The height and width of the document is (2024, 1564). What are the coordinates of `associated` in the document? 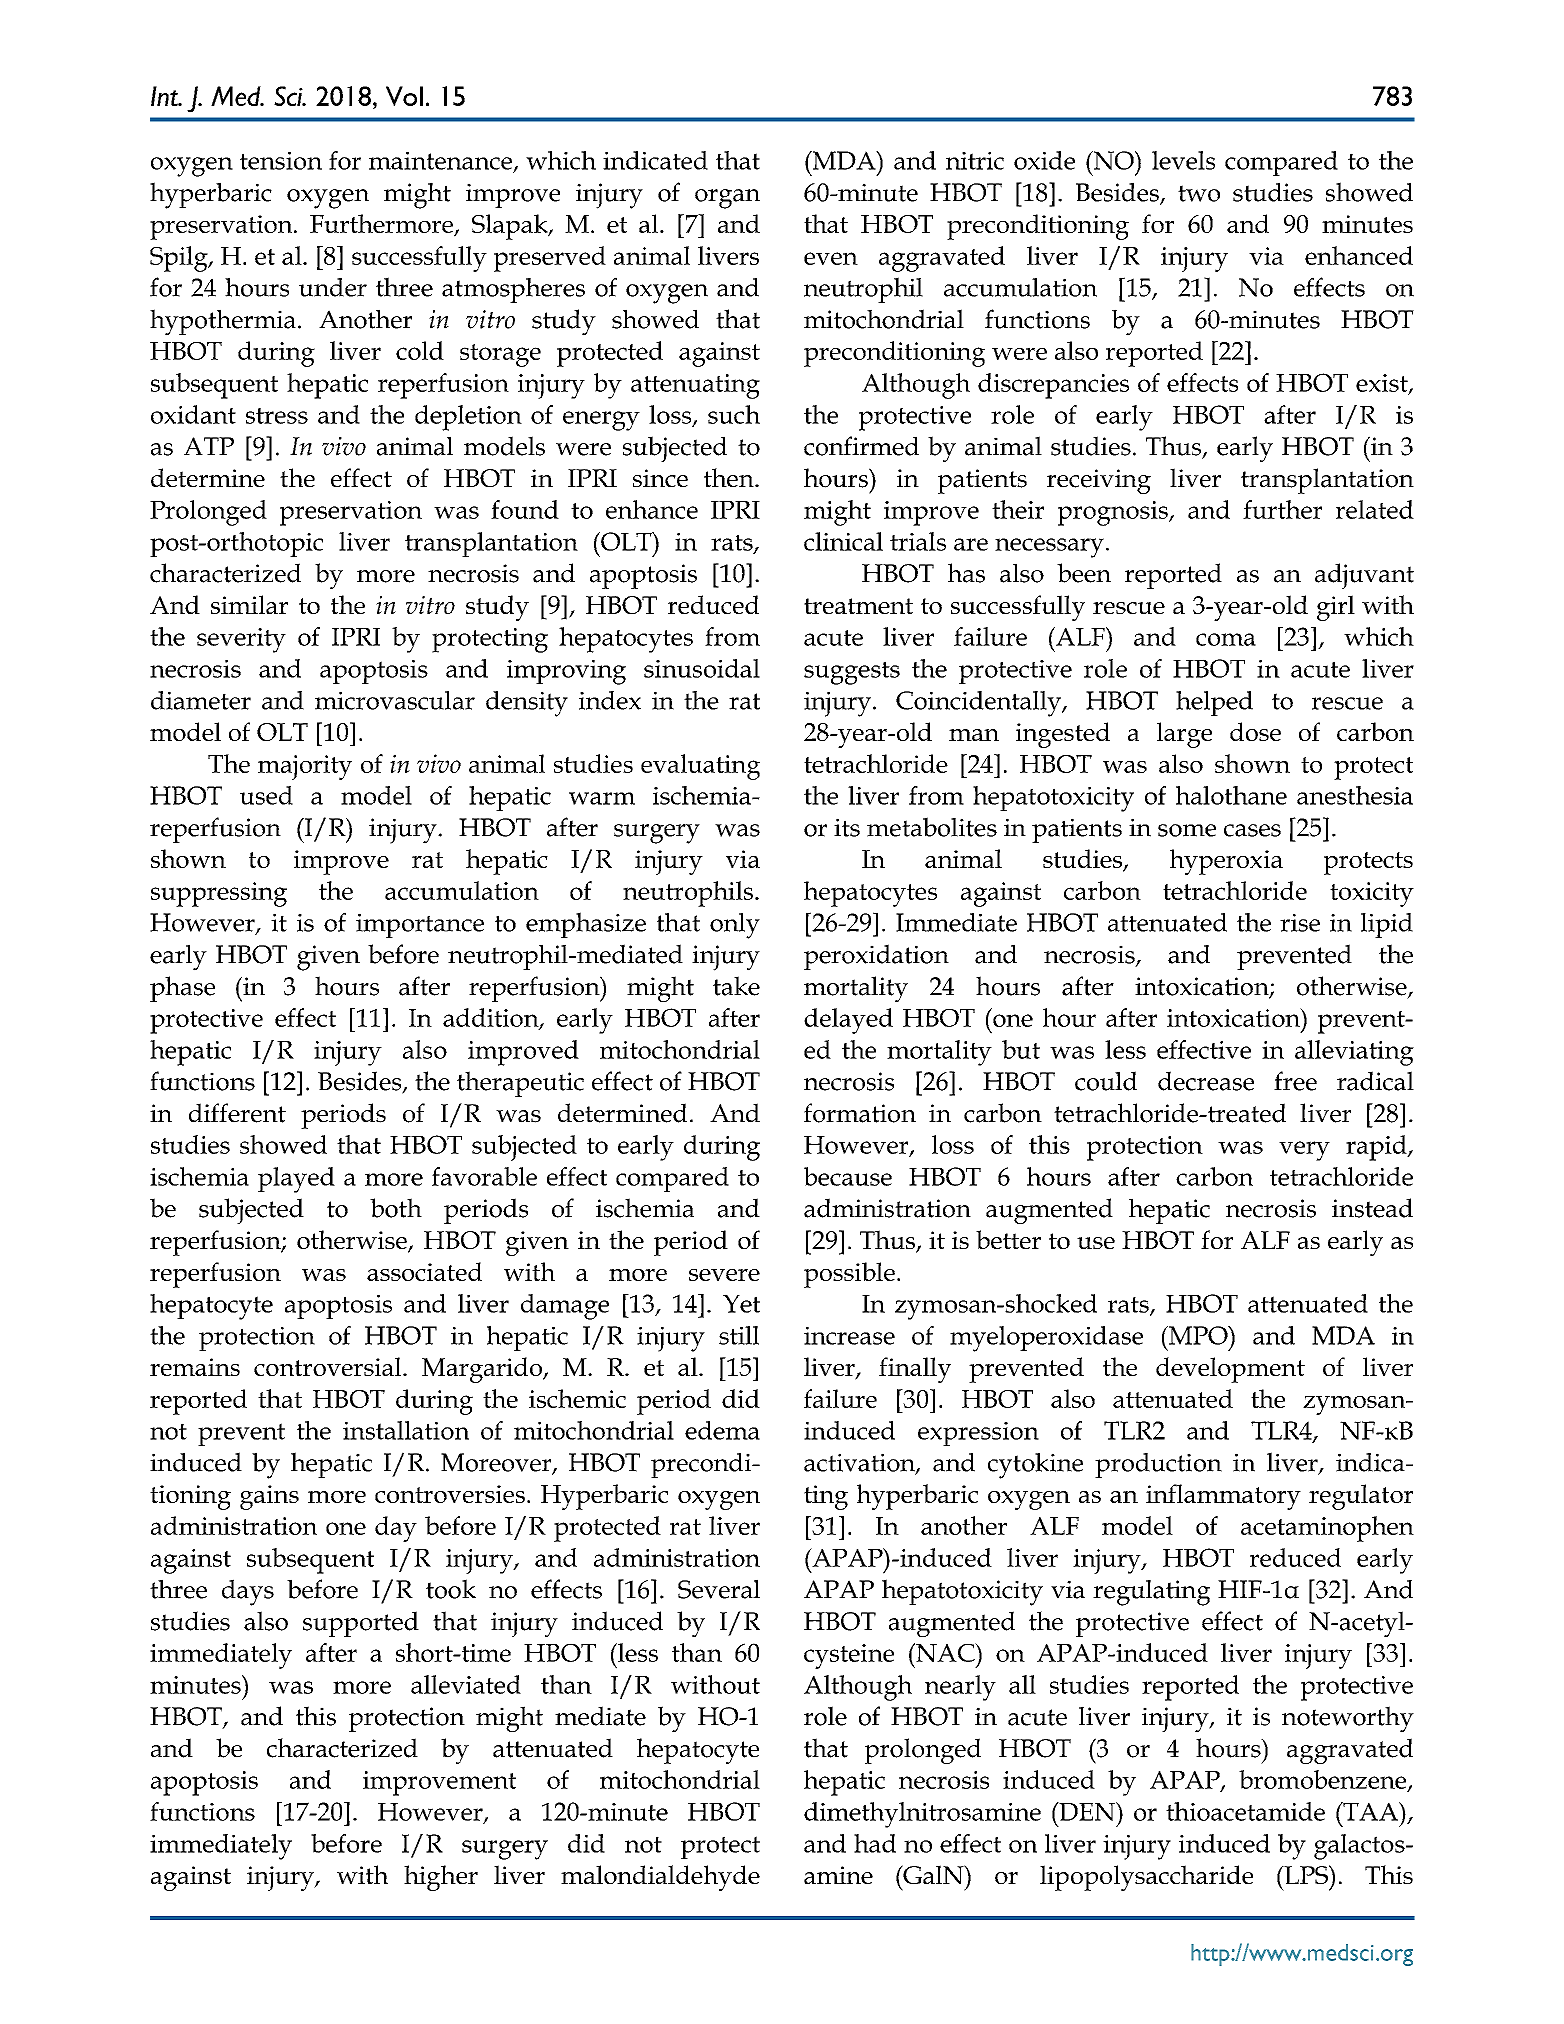 It's located at (424, 1271).
